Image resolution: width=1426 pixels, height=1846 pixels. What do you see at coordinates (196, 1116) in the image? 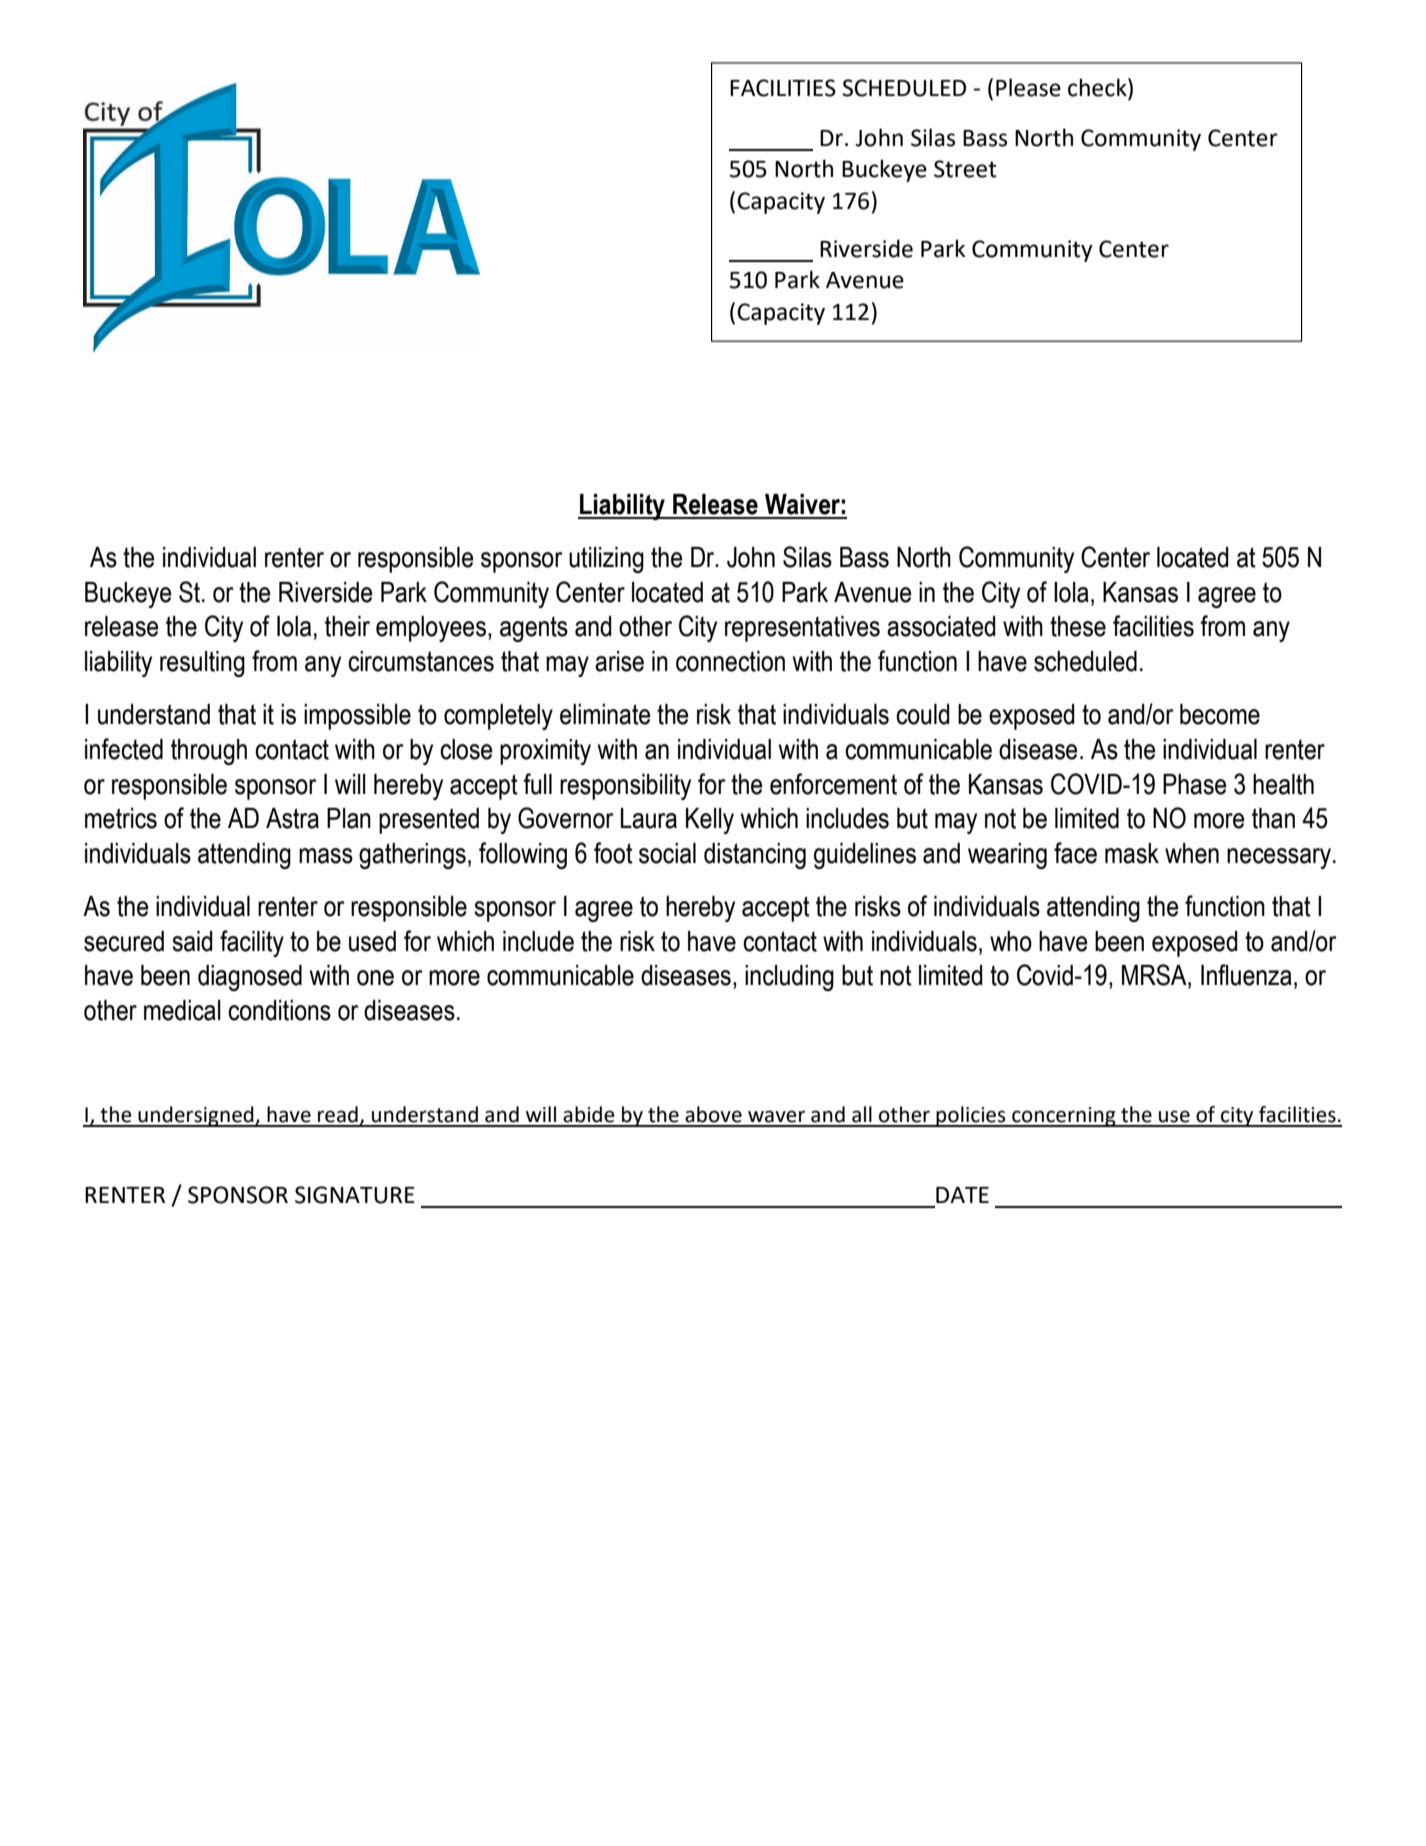
I see `undersigned` at bounding box center [196, 1116].
